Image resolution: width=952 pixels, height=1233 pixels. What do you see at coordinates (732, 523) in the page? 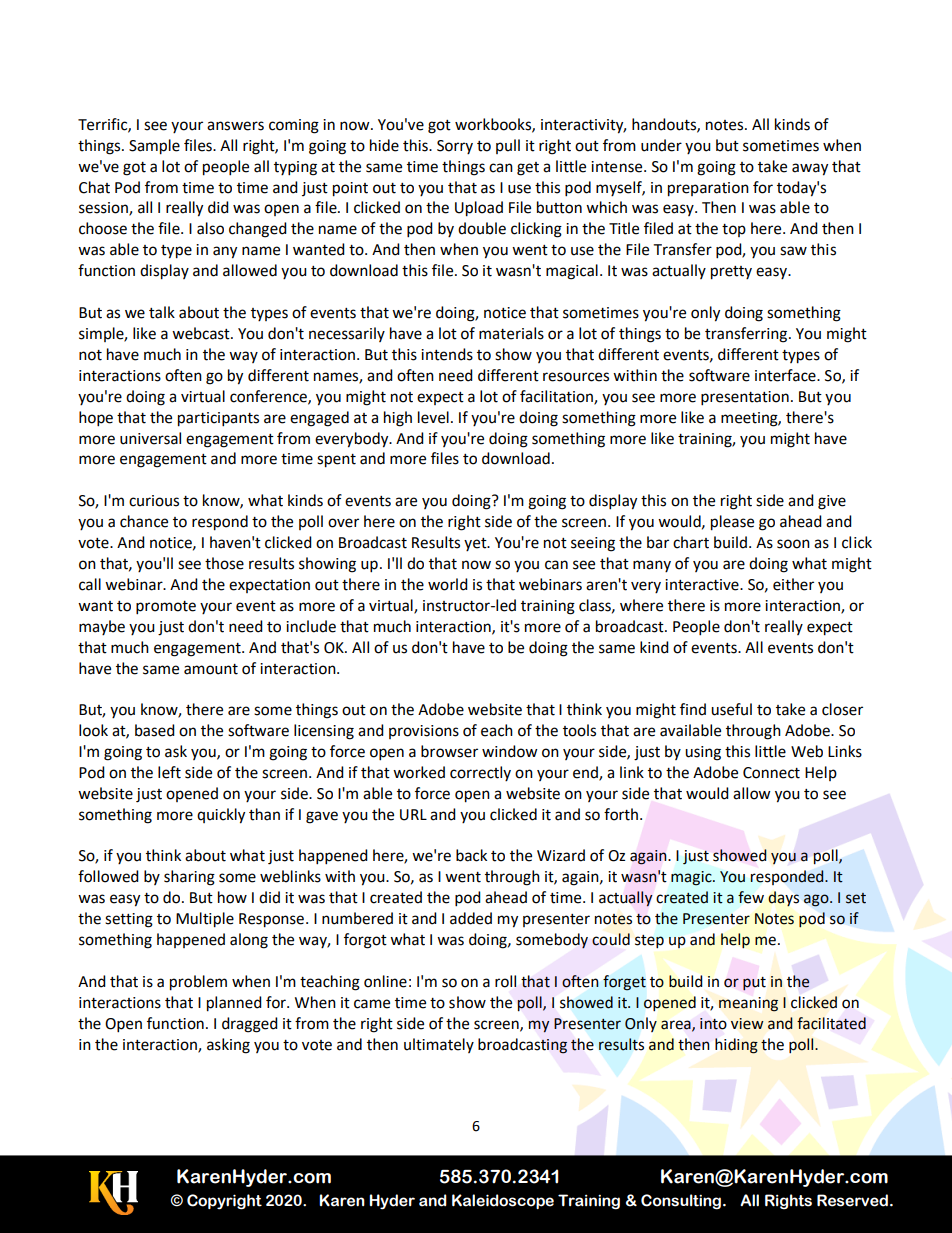
I see `please` at bounding box center [732, 523].
